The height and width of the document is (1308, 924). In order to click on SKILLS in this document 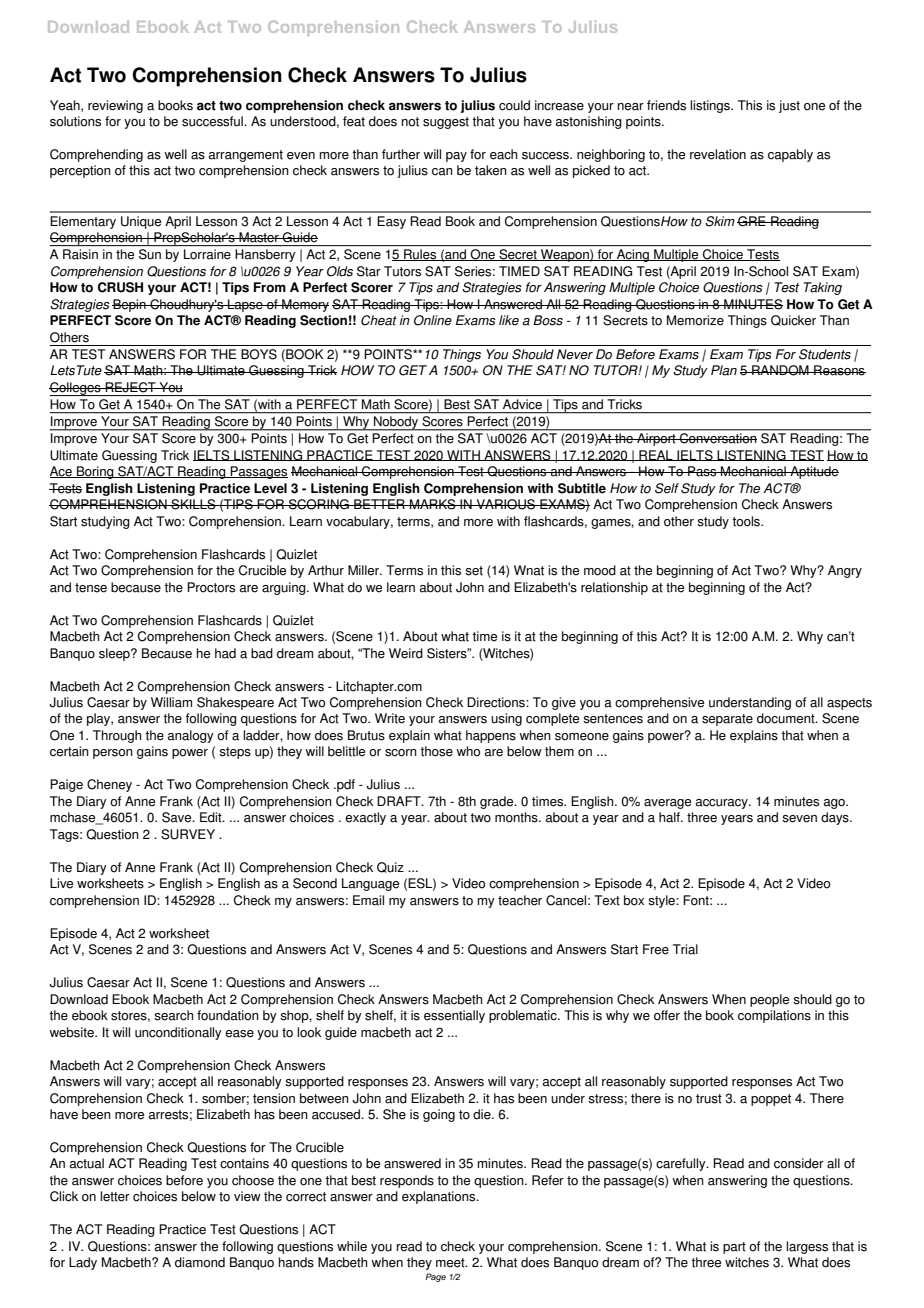, I will do `click(193, 504)`.
